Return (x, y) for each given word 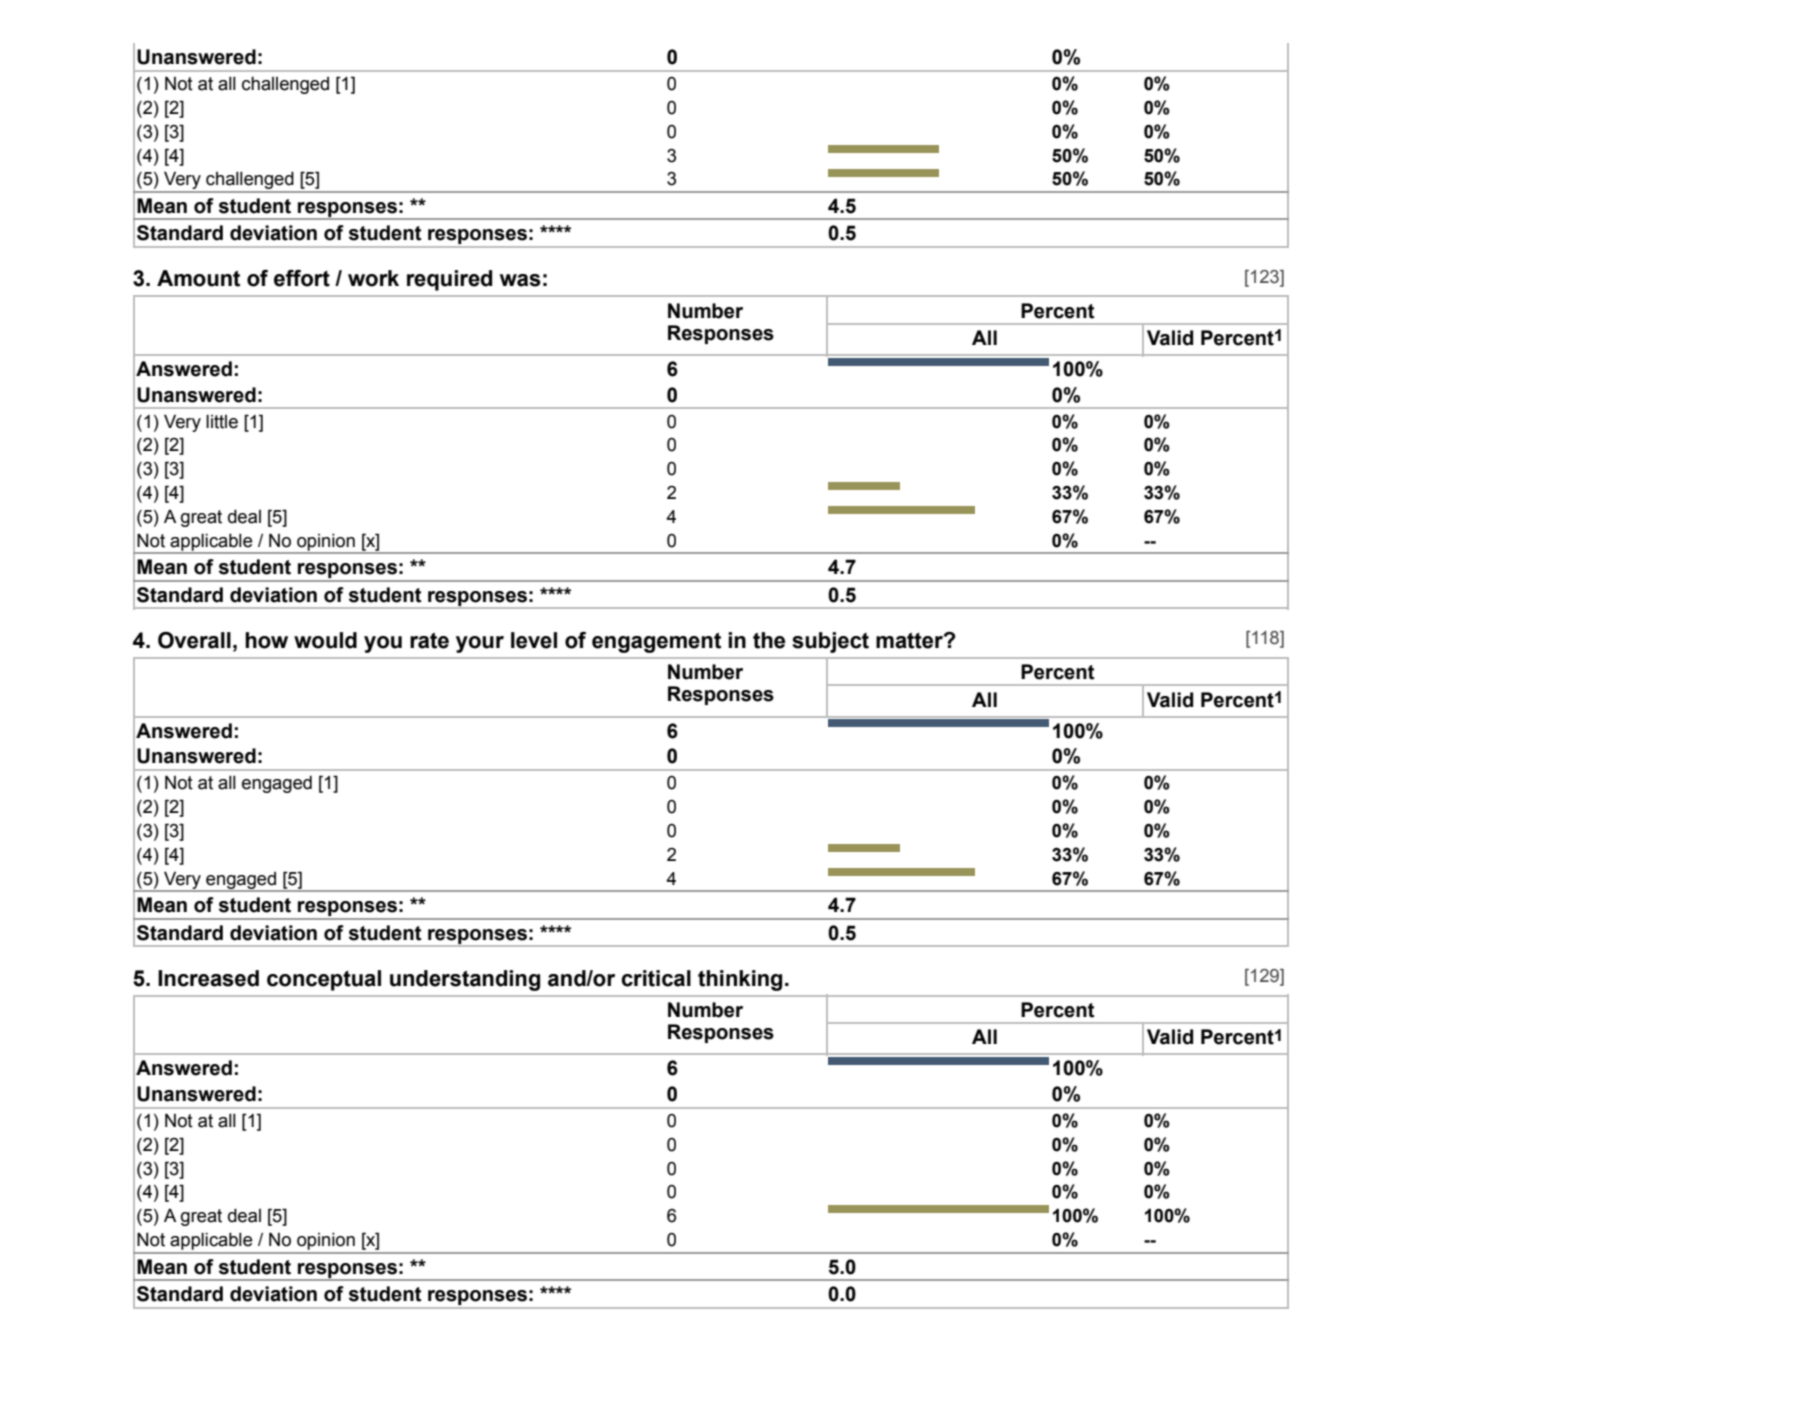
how (266, 640)
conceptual (324, 980)
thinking (740, 980)
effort (302, 278)
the (769, 640)
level (534, 640)
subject (830, 642)
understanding (465, 980)
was (520, 280)
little (222, 421)
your (480, 644)
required (449, 280)
